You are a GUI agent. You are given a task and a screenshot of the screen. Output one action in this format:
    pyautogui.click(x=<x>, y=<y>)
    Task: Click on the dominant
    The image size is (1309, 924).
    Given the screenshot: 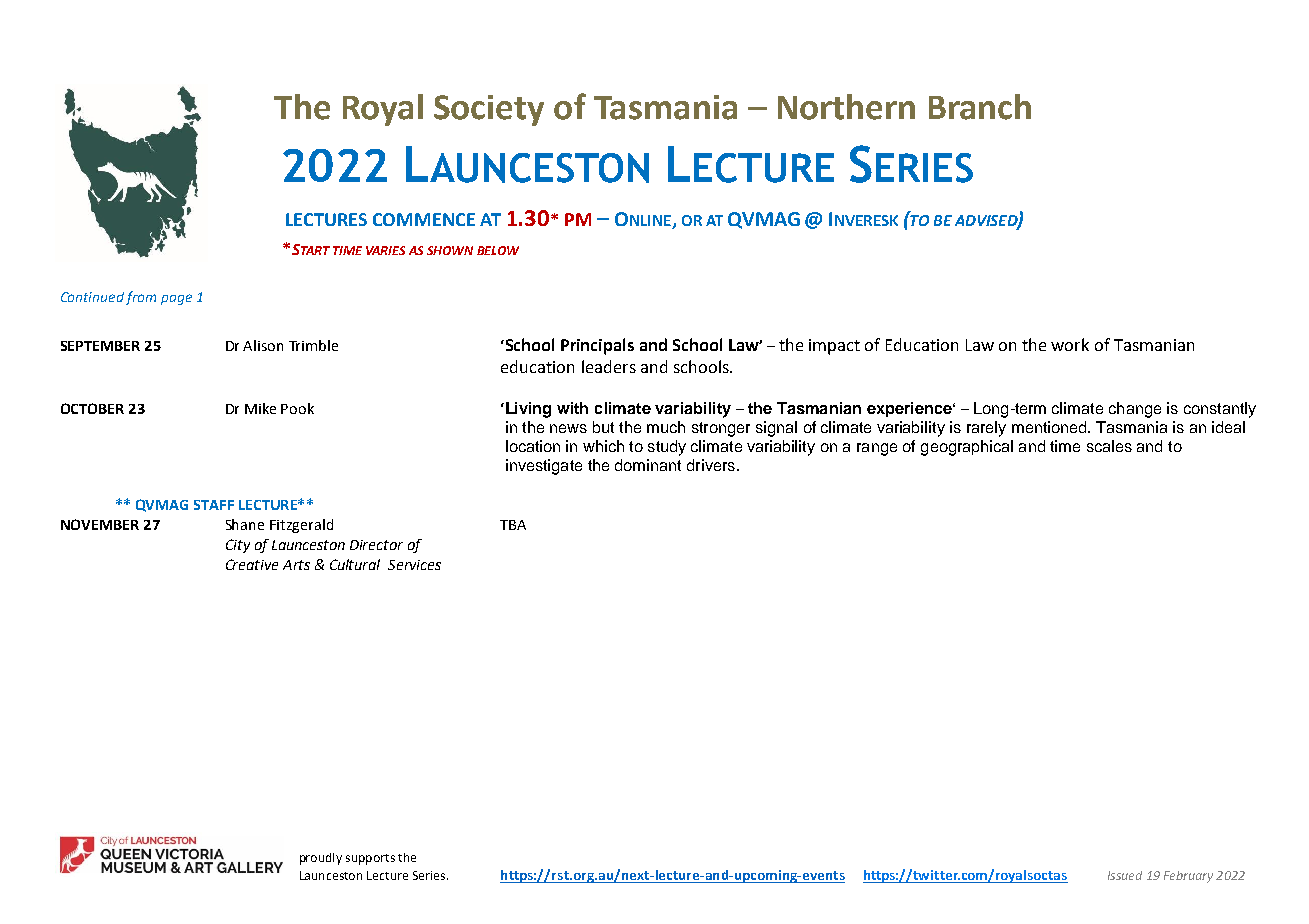 What is the action you would take?
    pyautogui.click(x=648, y=465)
